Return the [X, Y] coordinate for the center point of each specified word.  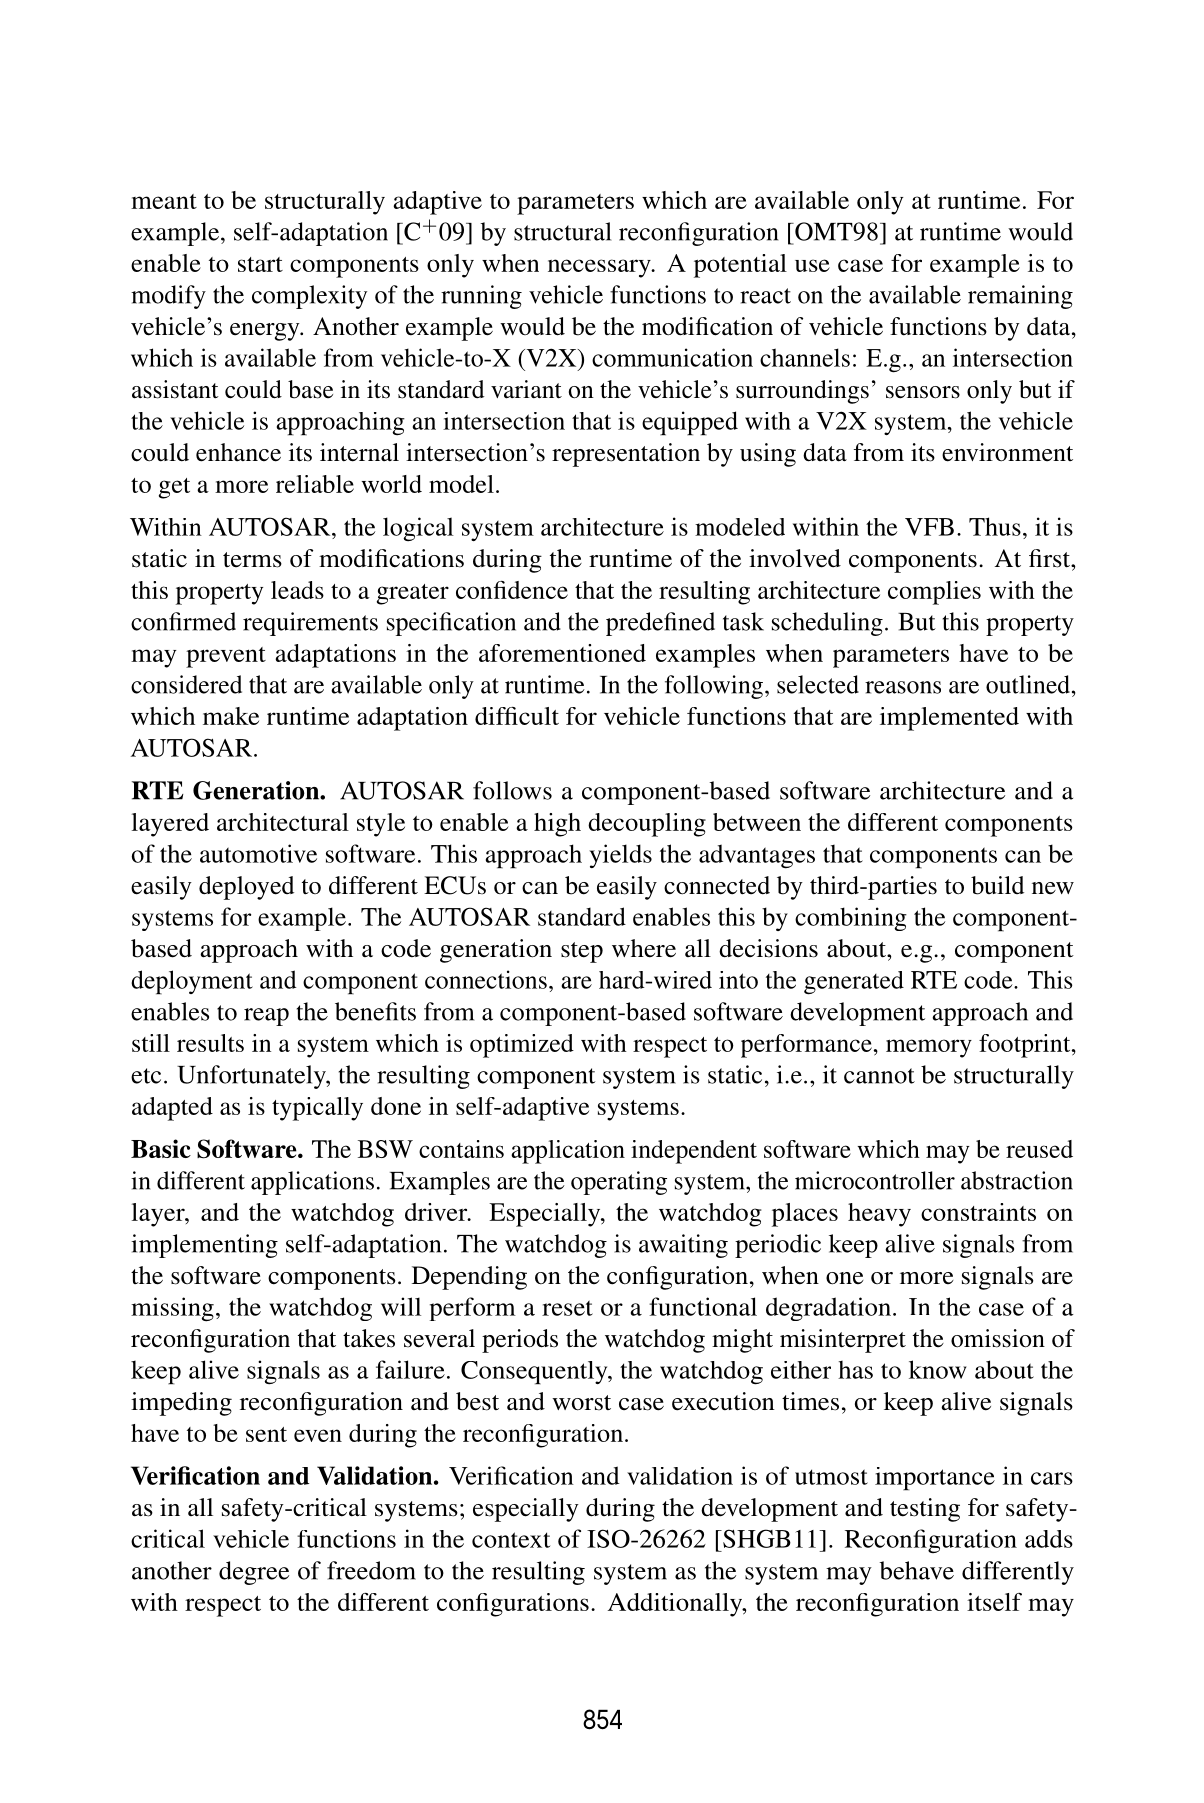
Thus [995, 526]
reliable [315, 484]
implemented [949, 719]
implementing [204, 1246]
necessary [600, 268]
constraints [978, 1212]
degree [254, 1573]
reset [567, 1308]
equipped [690, 423]
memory [929, 1048]
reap [266, 1017]
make [231, 716]
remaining [1020, 297]
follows [512, 790]
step [582, 952]
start [260, 264]
